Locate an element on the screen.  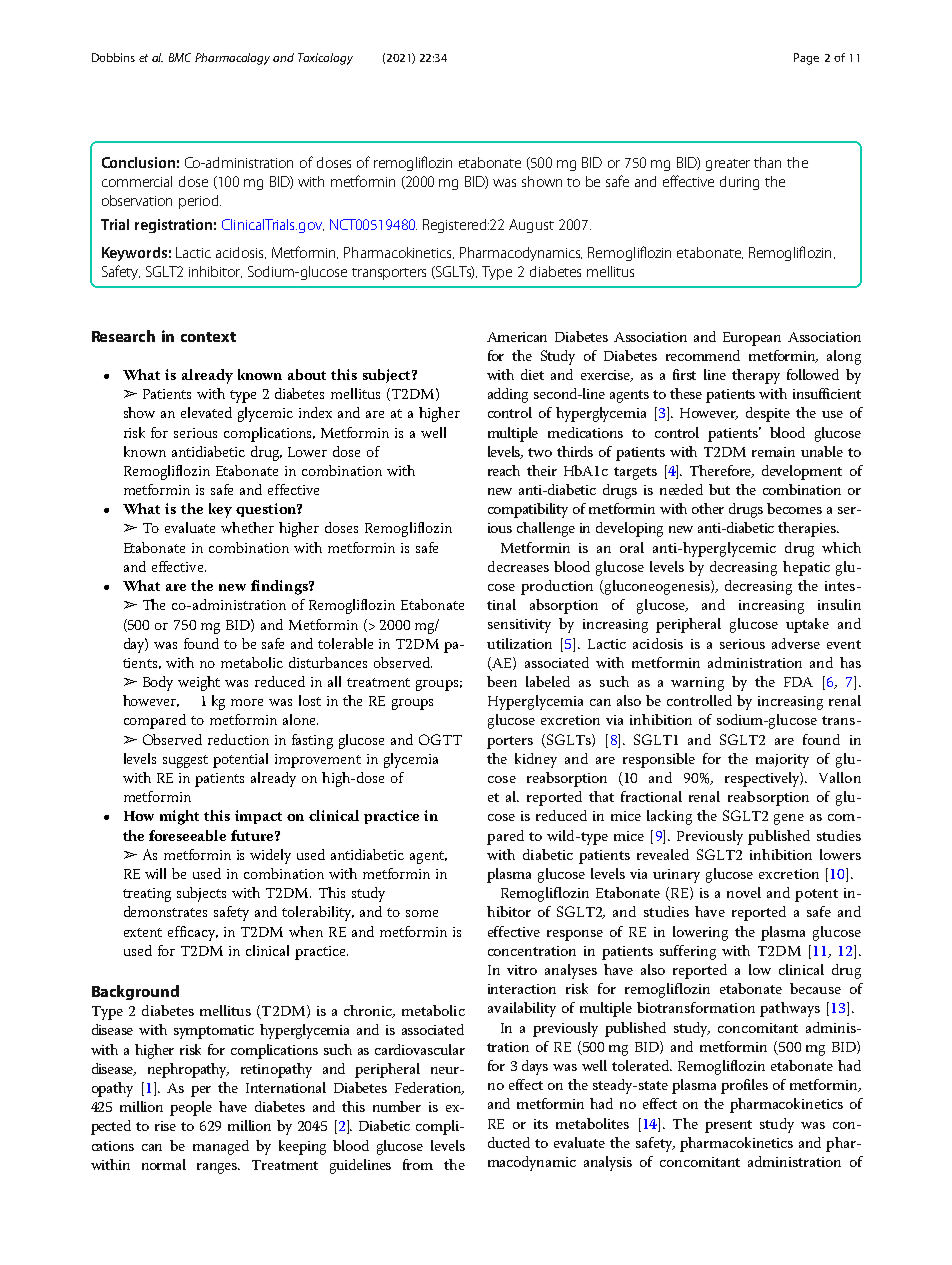
its is located at coordinates (541, 1124).
